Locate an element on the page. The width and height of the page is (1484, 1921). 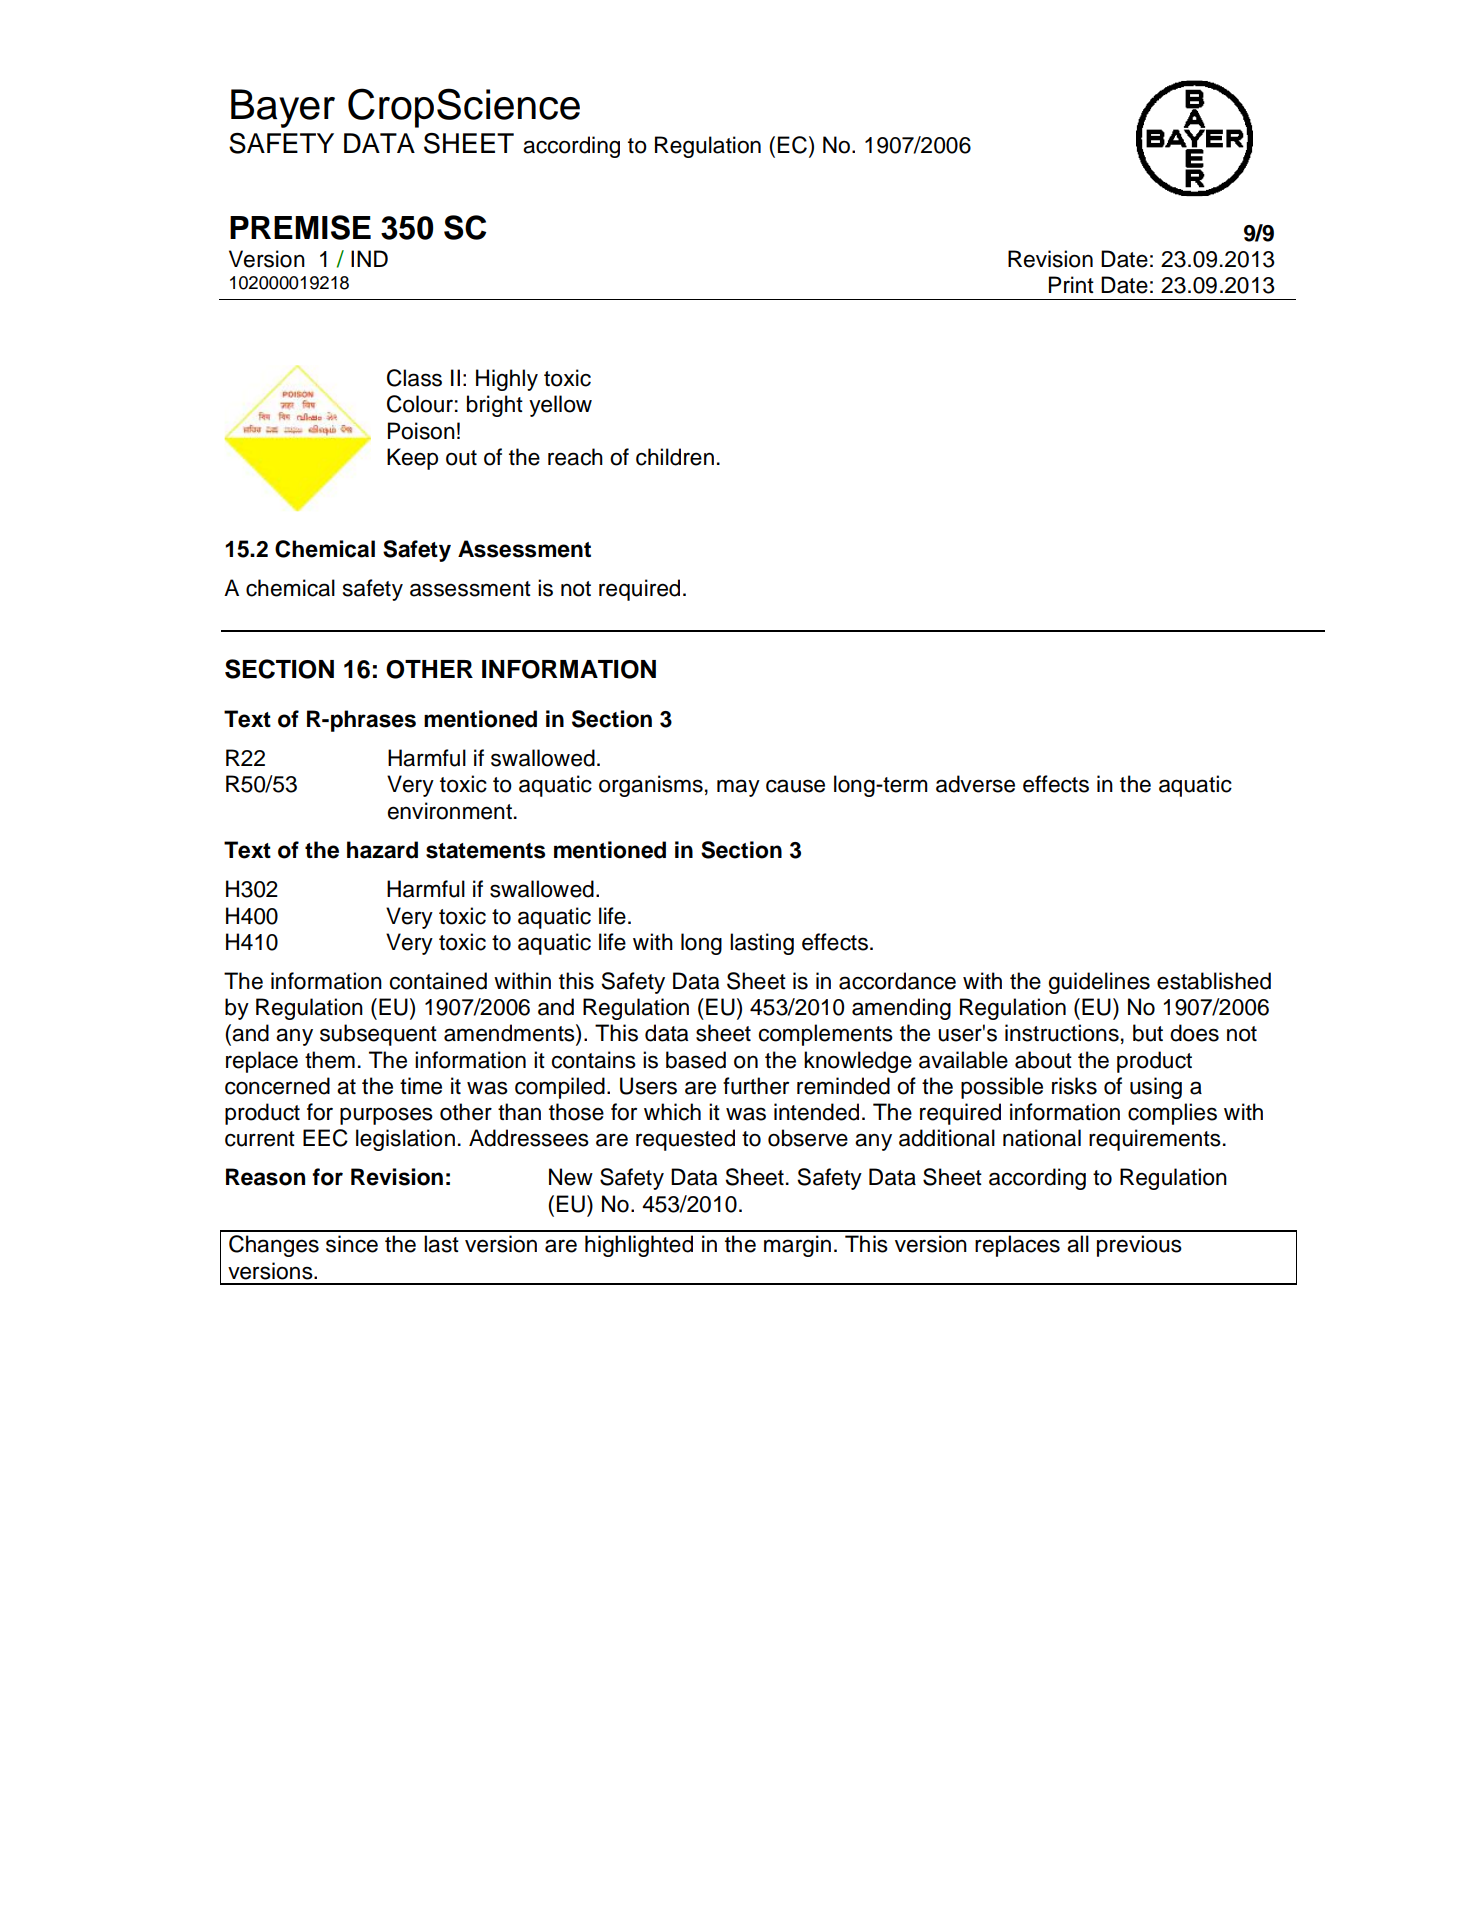
previous is located at coordinates (1139, 1246).
